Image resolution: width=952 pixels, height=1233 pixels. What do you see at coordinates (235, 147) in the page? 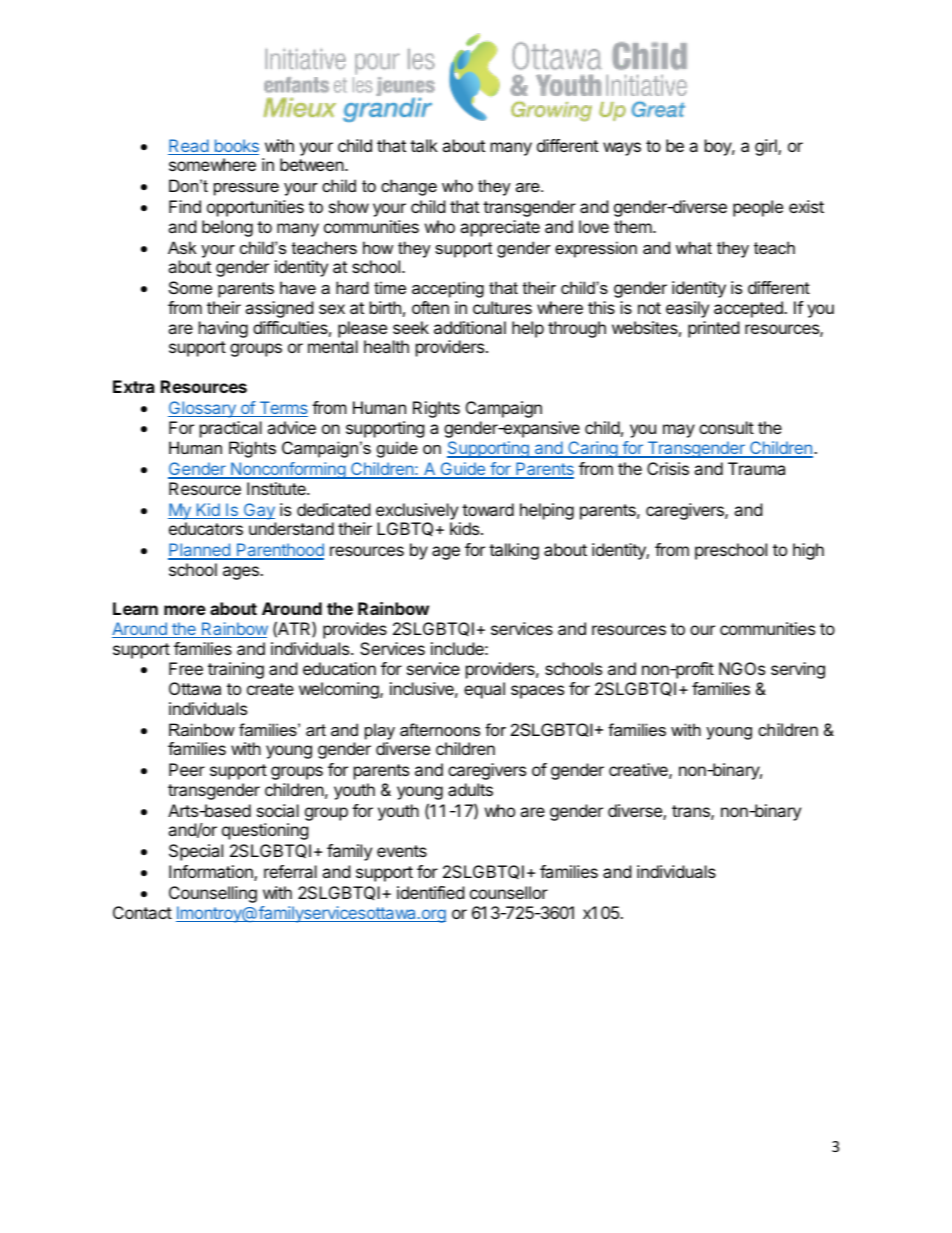
I see `books` at bounding box center [235, 147].
